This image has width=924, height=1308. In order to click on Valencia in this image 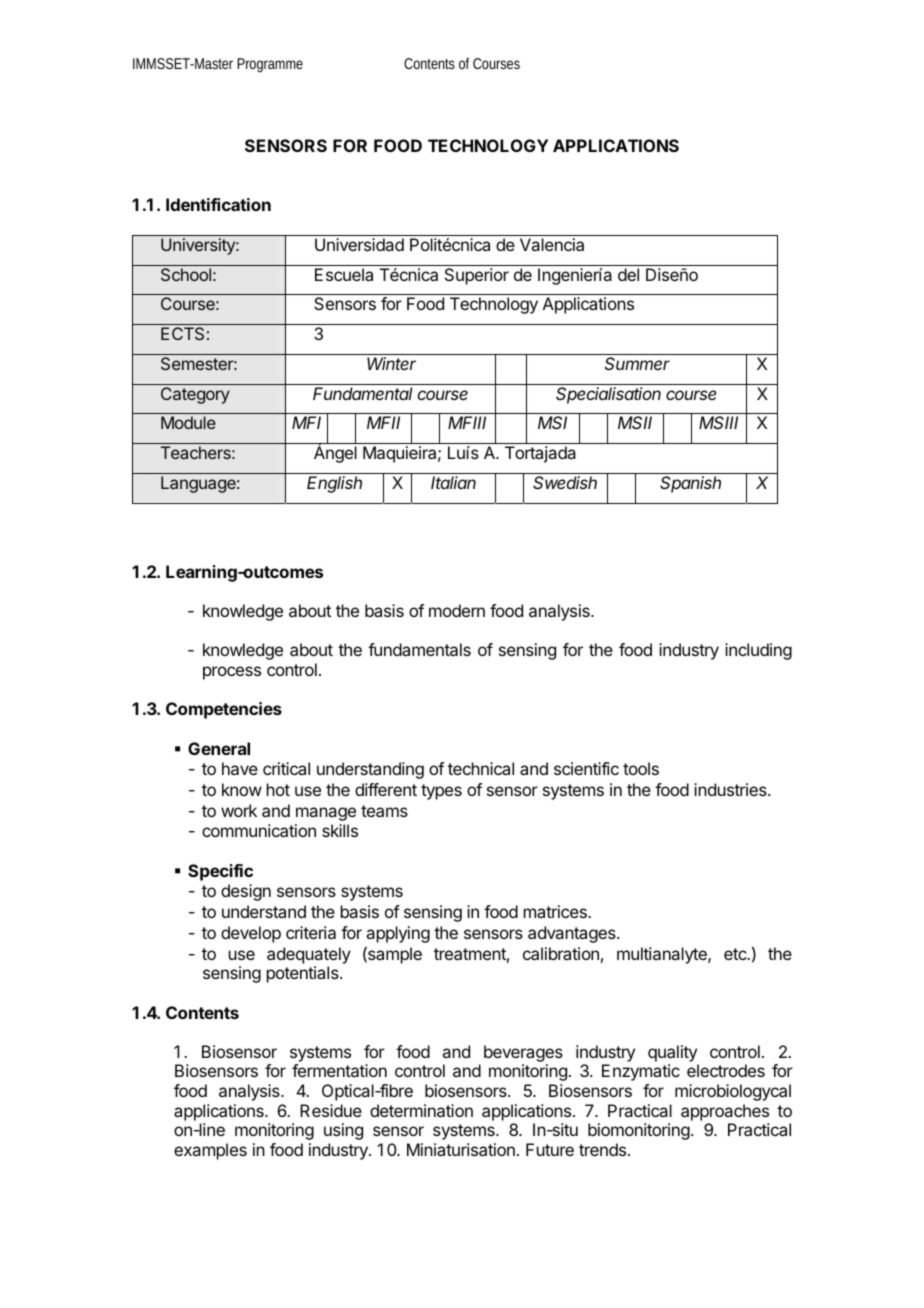, I will do `click(552, 244)`.
